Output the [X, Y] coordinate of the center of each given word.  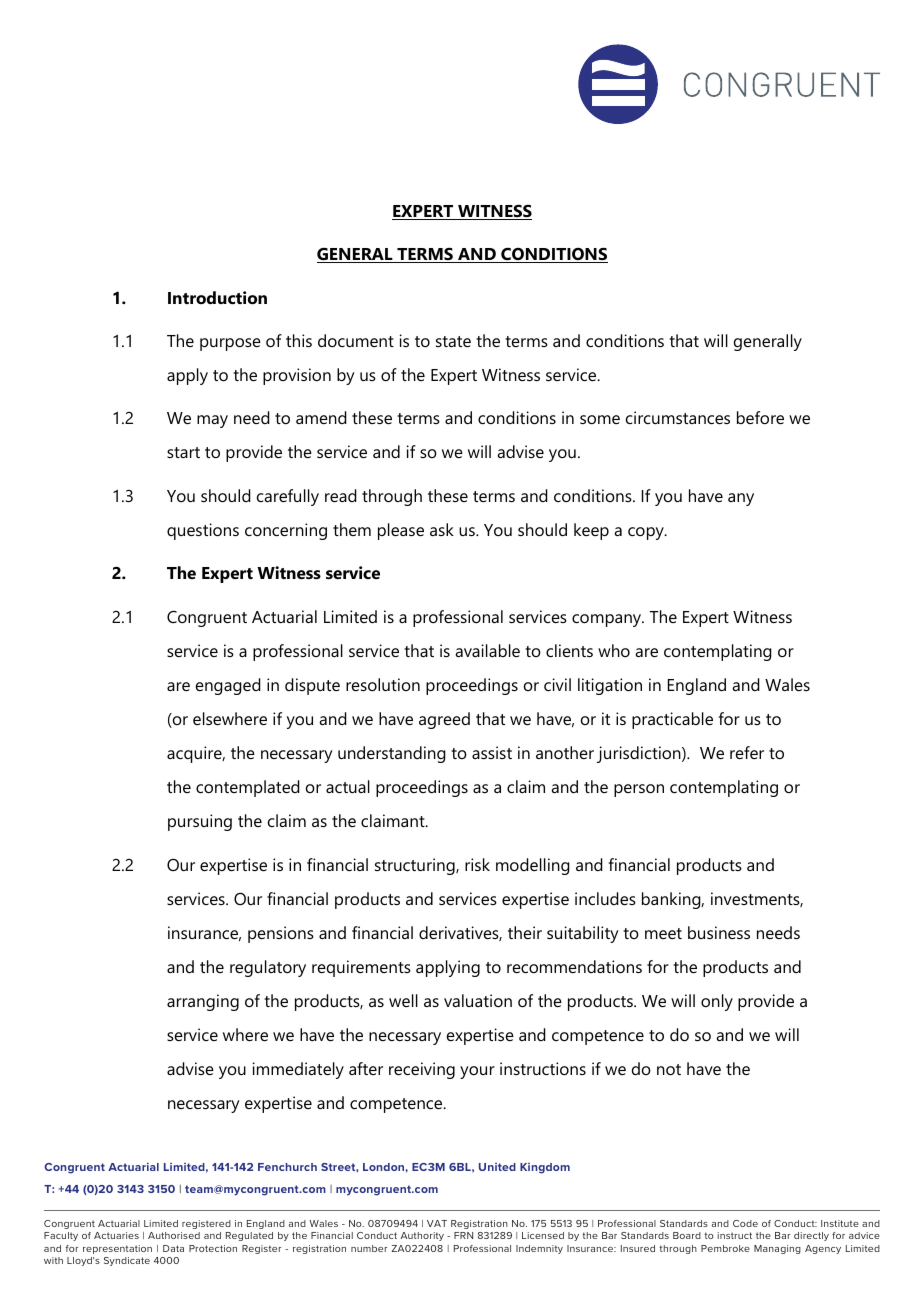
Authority [422, 1236]
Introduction [217, 297]
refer [747, 752]
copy [647, 533]
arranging [203, 1002]
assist [492, 752]
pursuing [200, 822]
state [453, 341]
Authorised [174, 1235]
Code [745, 1223]
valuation [478, 1000]
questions [203, 531]
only [717, 1002]
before [760, 417]
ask [442, 529]
